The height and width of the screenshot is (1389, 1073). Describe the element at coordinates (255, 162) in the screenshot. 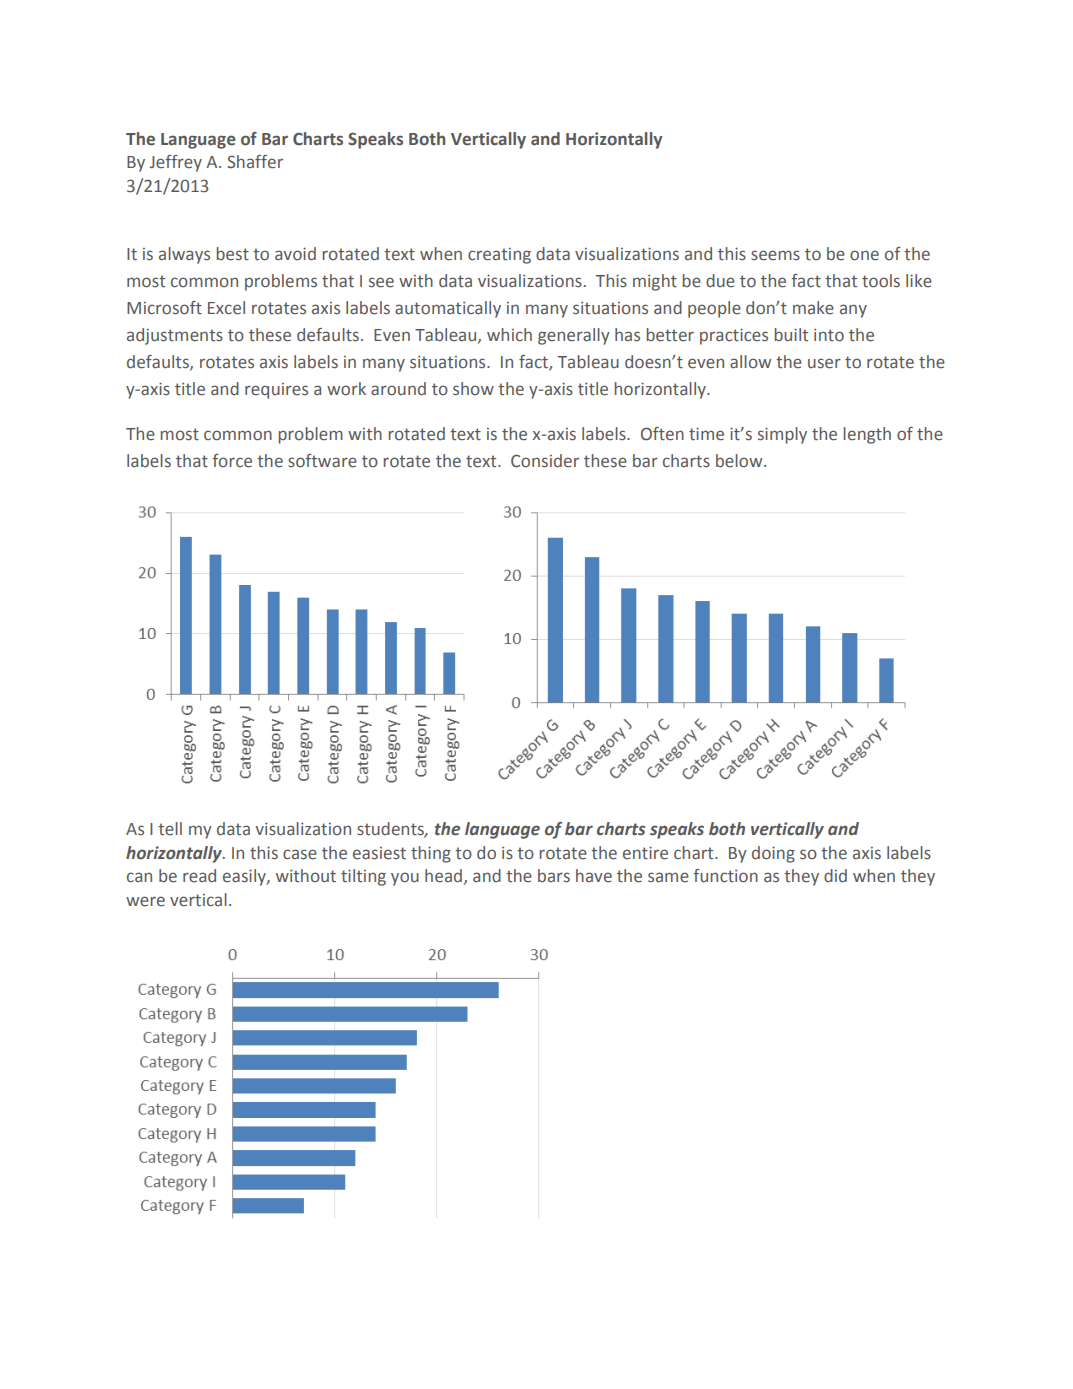

I see `Shaffer` at that location.
